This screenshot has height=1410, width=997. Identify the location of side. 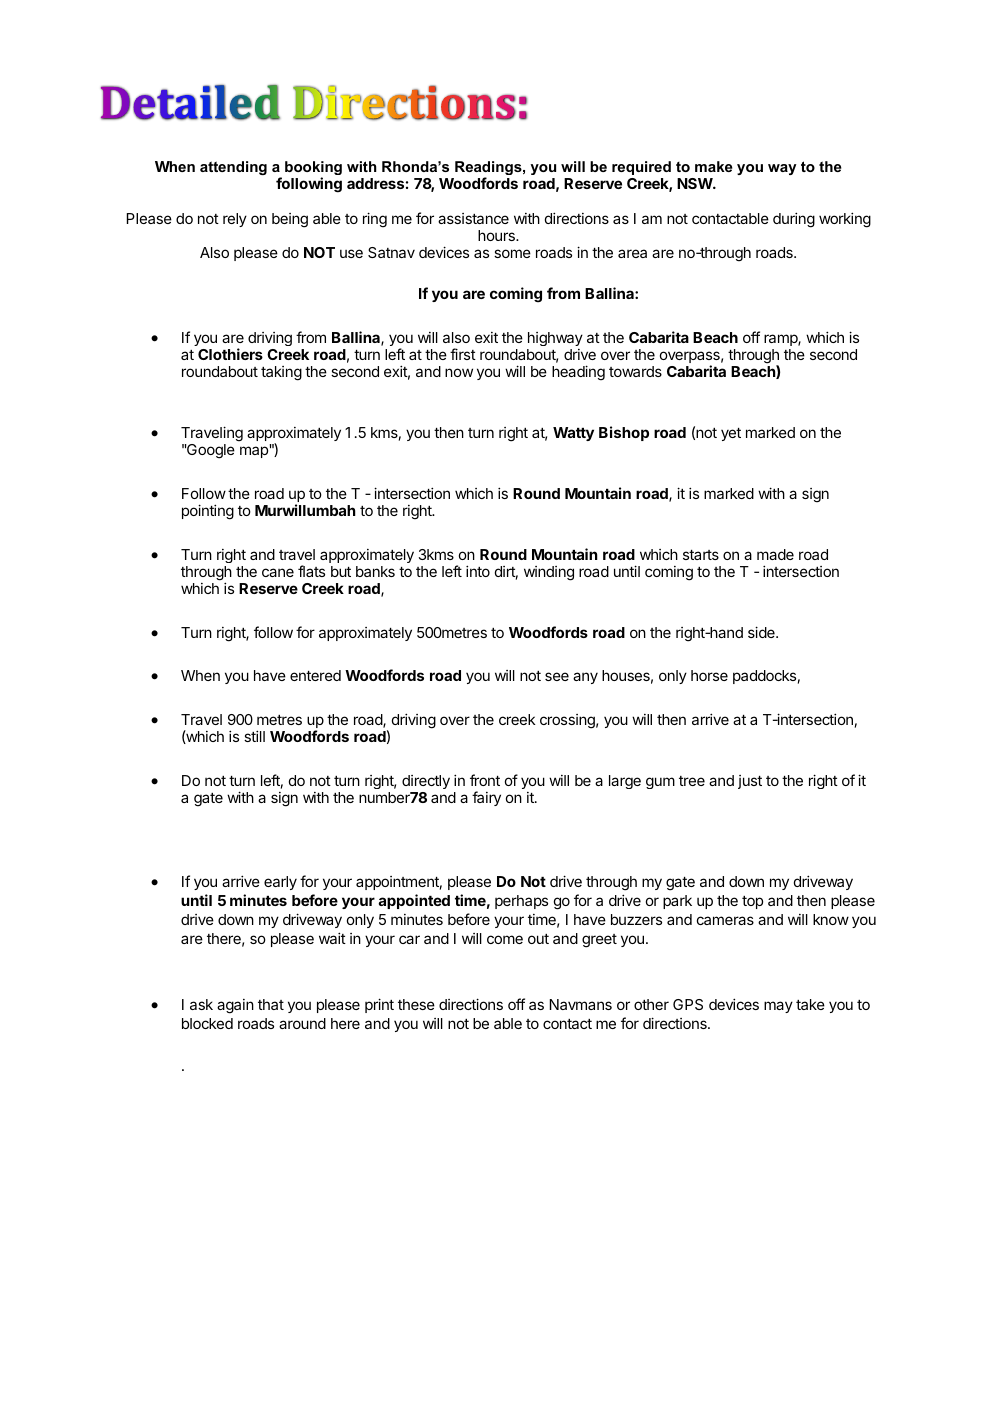
(762, 632).
